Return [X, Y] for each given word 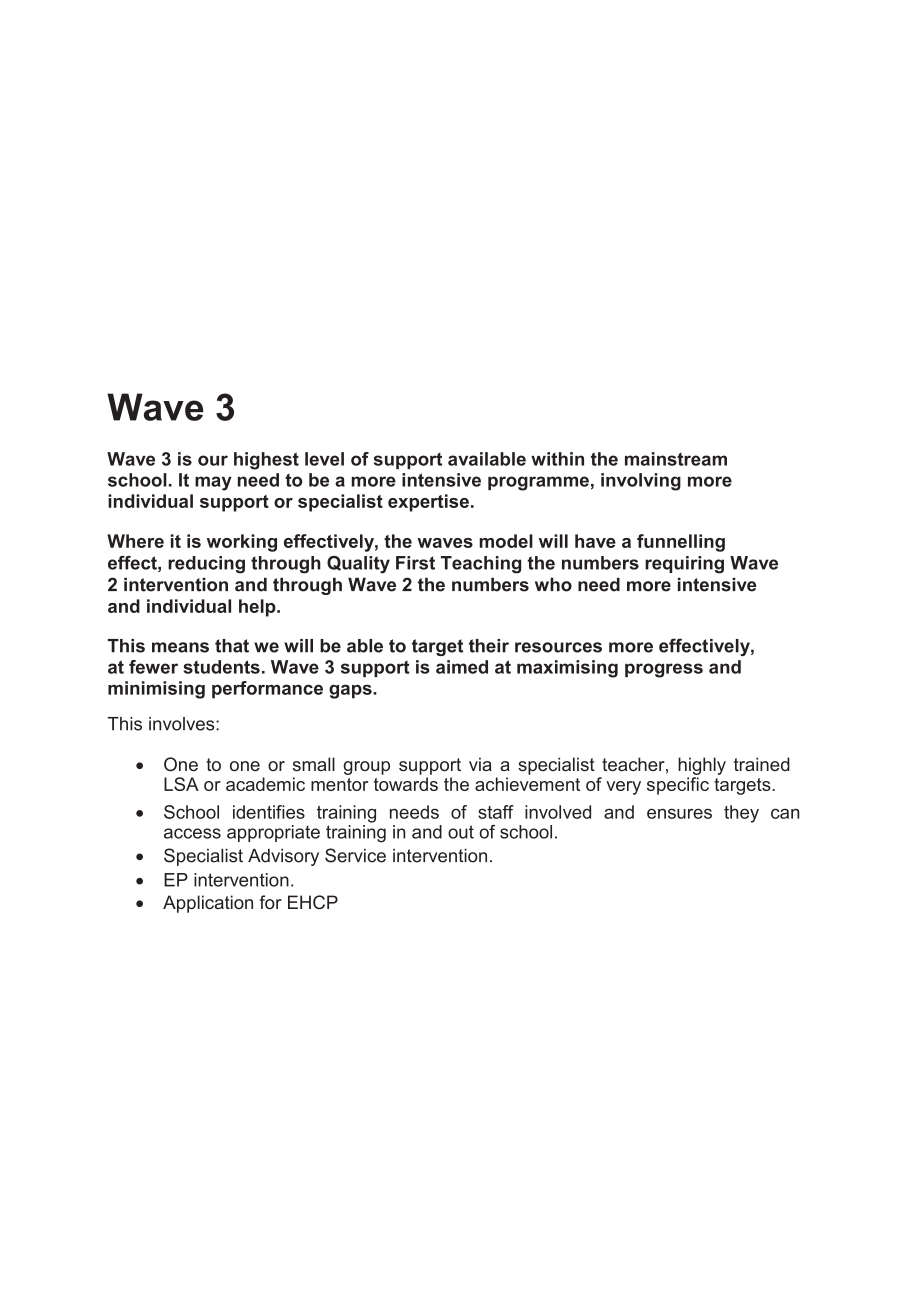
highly [702, 766]
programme [538, 483]
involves [183, 724]
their [489, 646]
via [480, 764]
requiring [684, 565]
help [258, 608]
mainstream [676, 459]
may [213, 483]
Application [208, 904]
